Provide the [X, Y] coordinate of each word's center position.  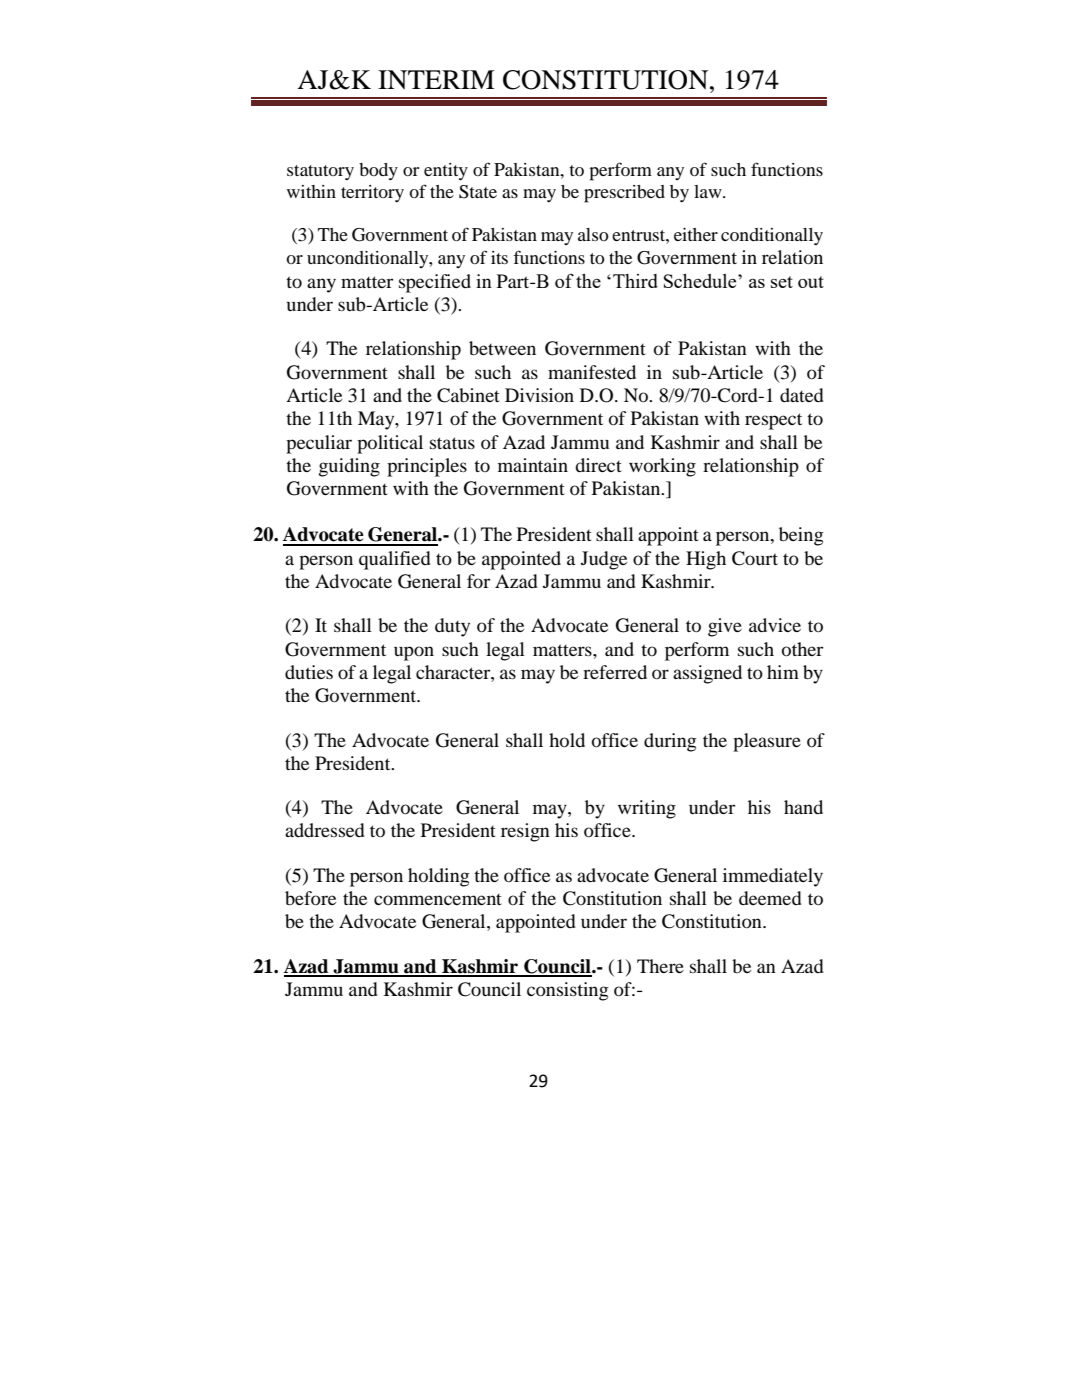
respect [773, 421]
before [310, 898]
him [783, 672]
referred [615, 672]
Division [539, 395]
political [390, 444]
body [378, 171]
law [709, 191]
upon [414, 653]
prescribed [624, 194]
